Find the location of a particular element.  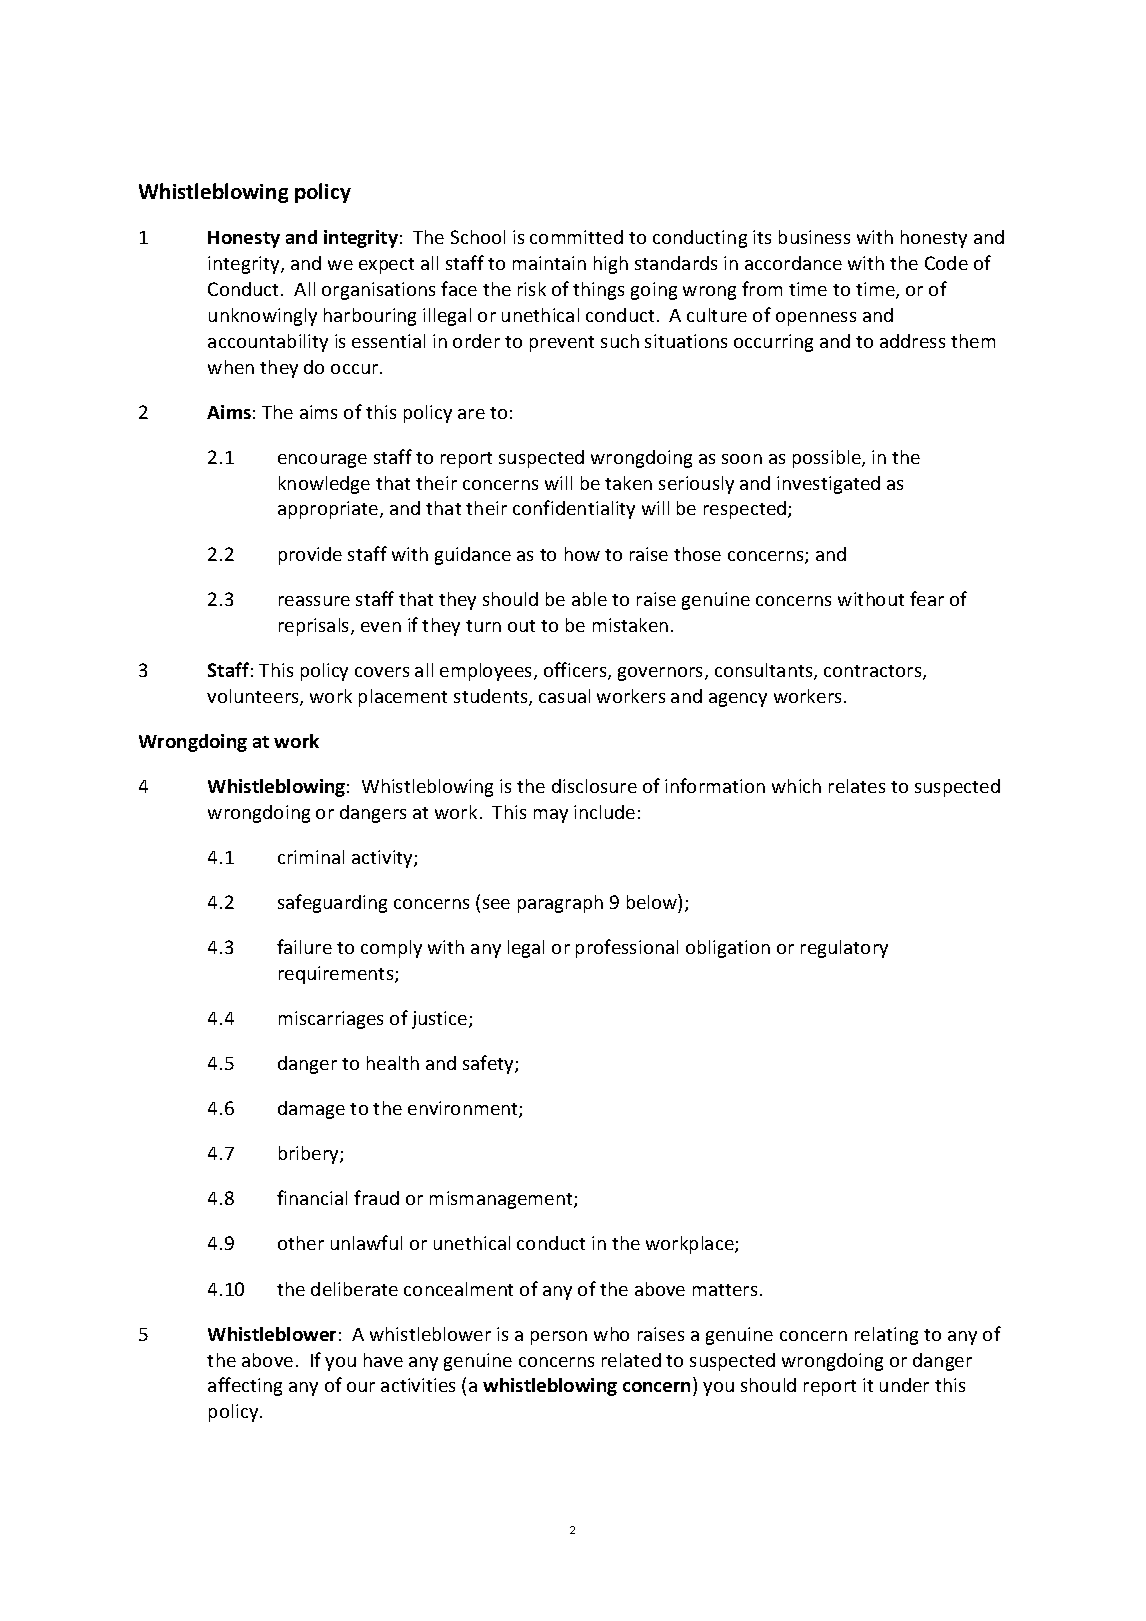

requirements is located at coordinates (337, 975).
